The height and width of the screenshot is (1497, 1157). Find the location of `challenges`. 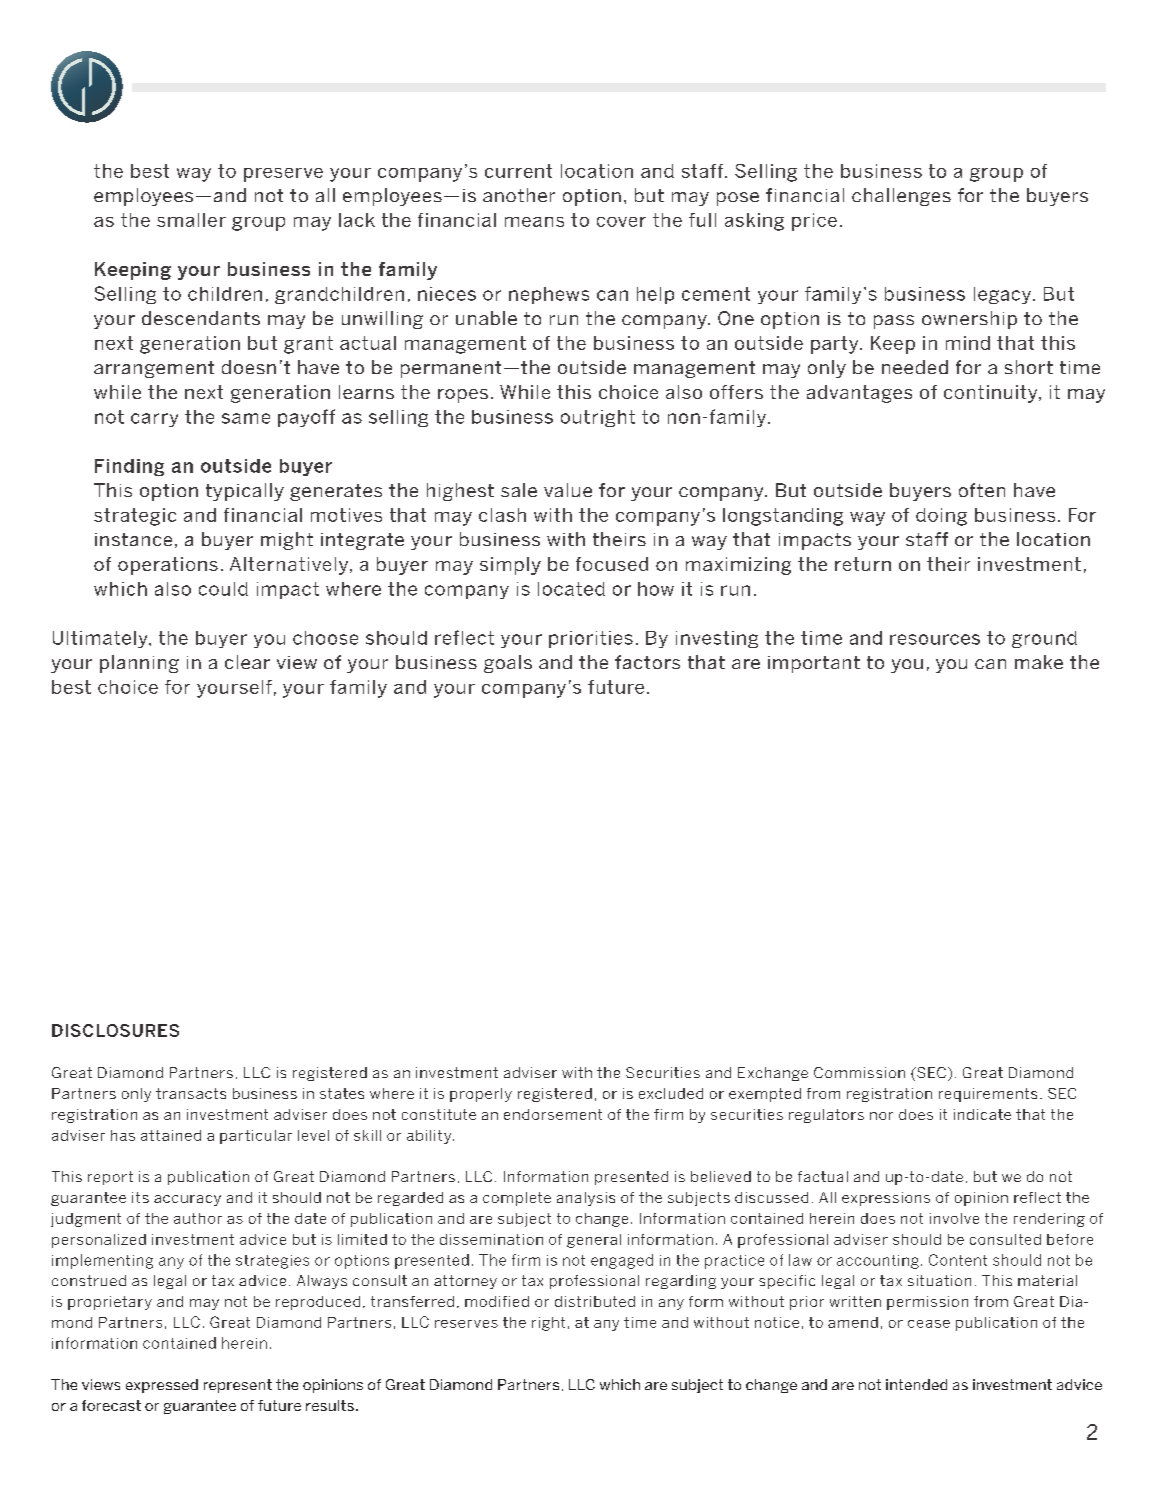

challenges is located at coordinates (901, 197).
